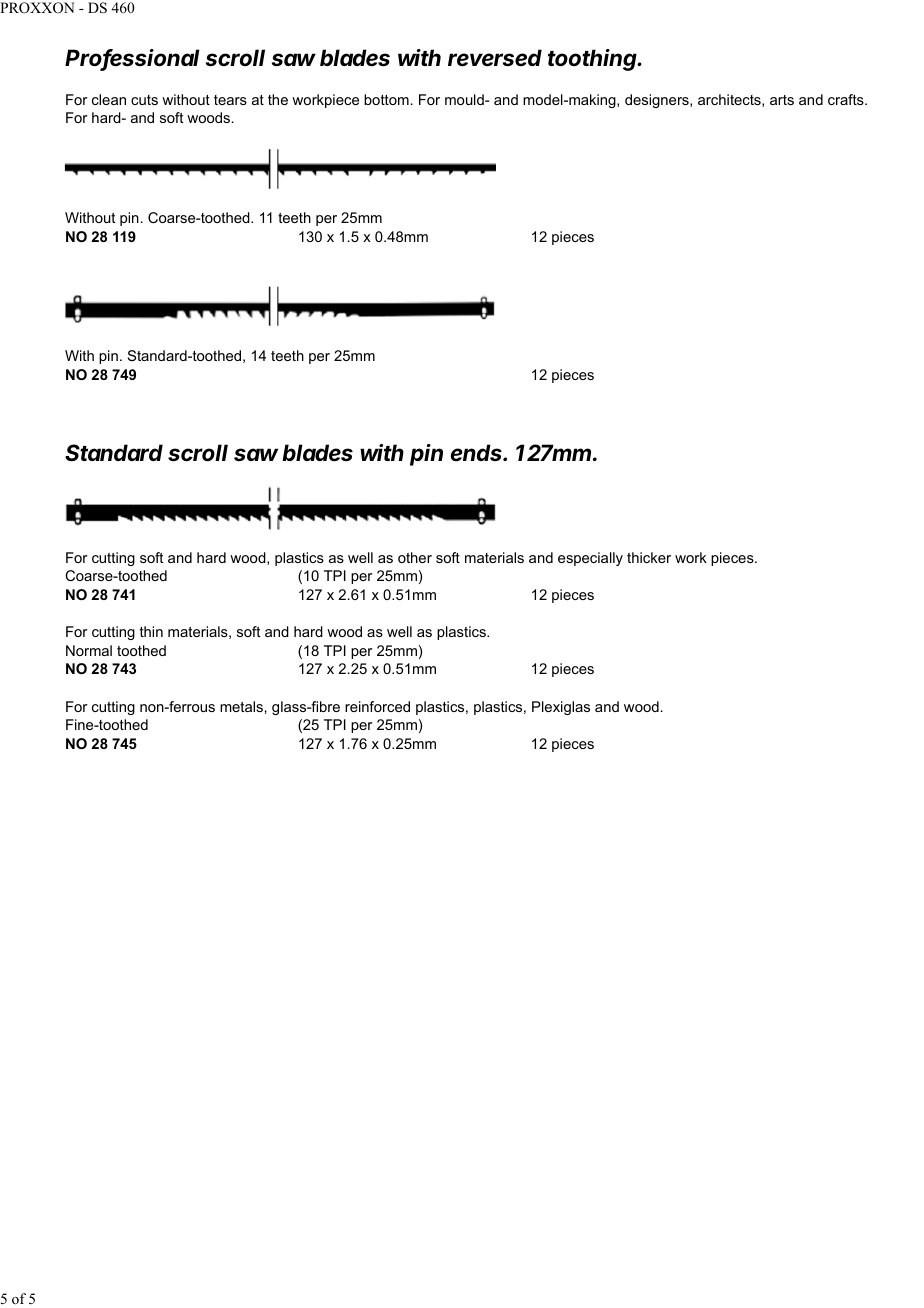 The height and width of the image is (1308, 924). What do you see at coordinates (590, 559) in the image?
I see `especially` at bounding box center [590, 559].
